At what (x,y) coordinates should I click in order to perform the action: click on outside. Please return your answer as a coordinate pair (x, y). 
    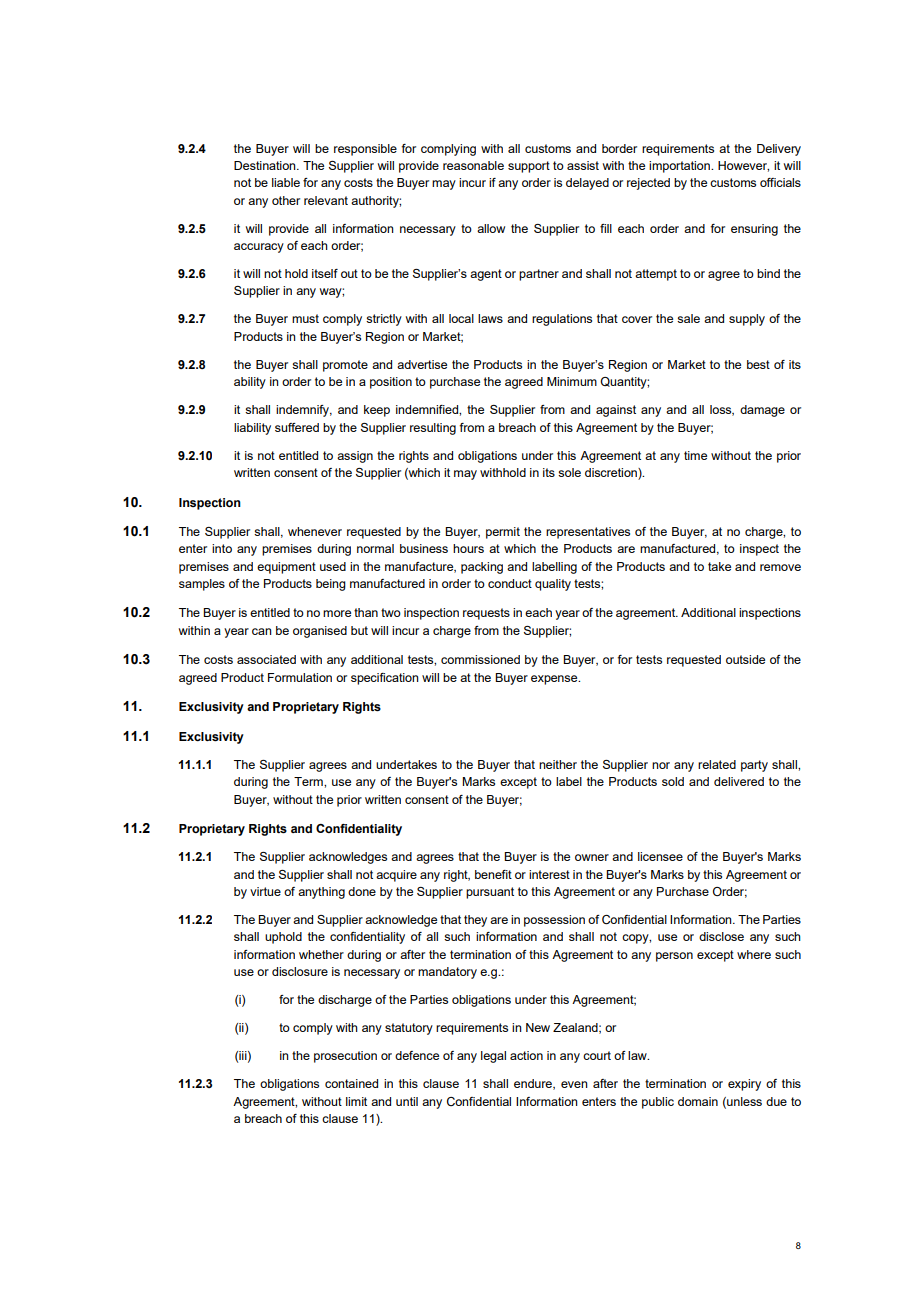
    Looking at the image, I should click on (745, 659).
